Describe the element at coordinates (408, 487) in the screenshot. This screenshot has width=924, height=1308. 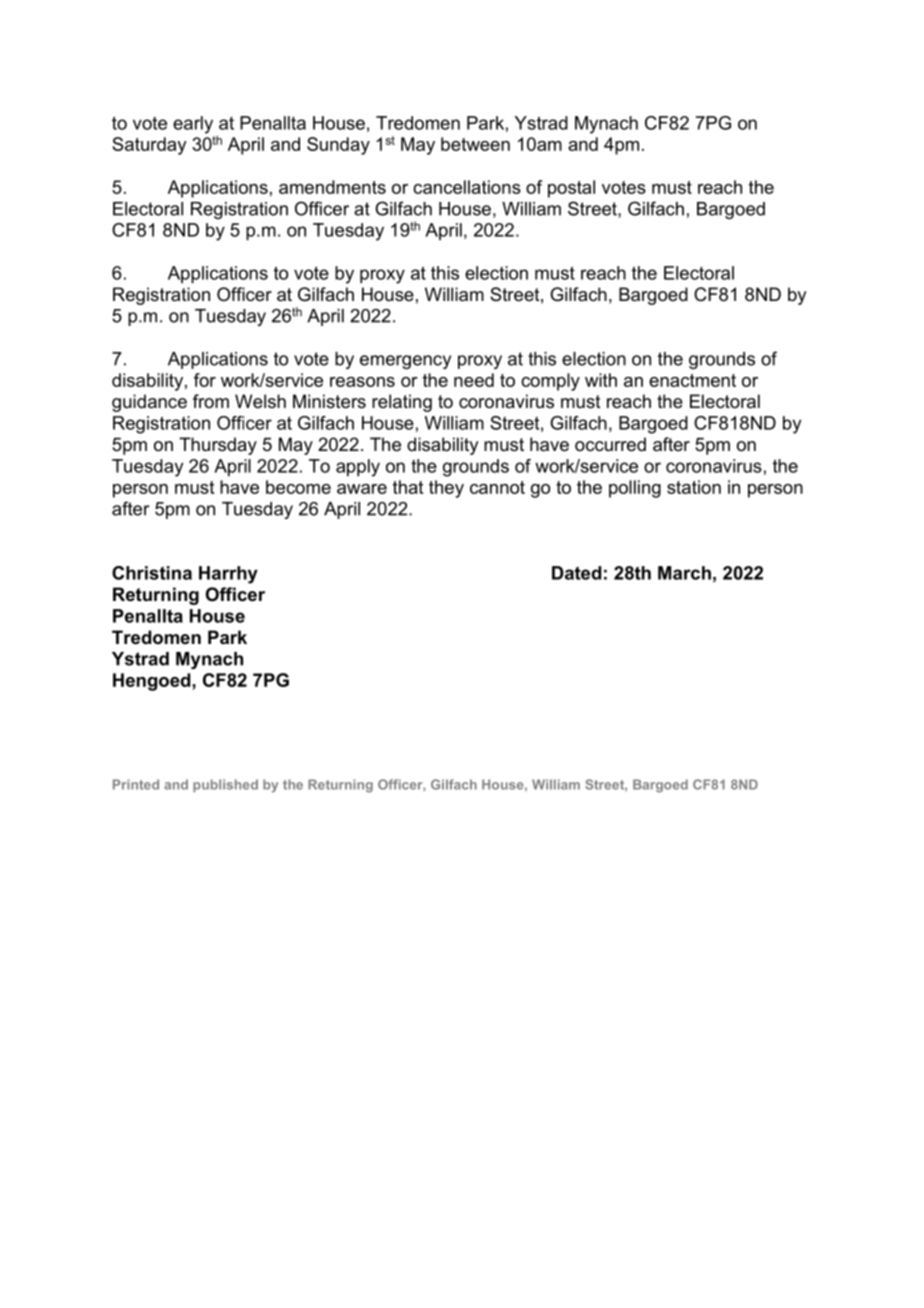
I see `that` at that location.
